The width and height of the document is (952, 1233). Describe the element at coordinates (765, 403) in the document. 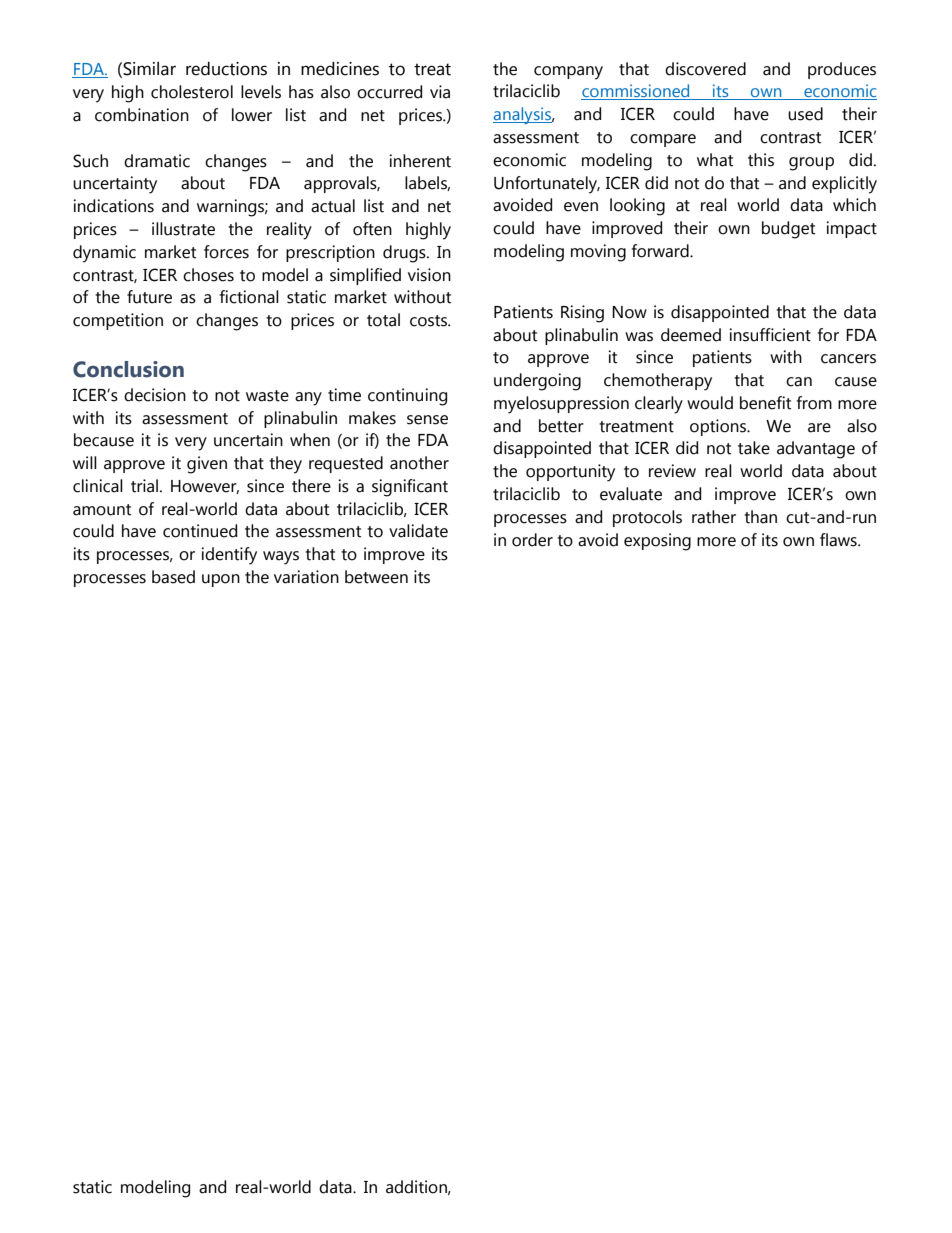

I see `benefit` at that location.
